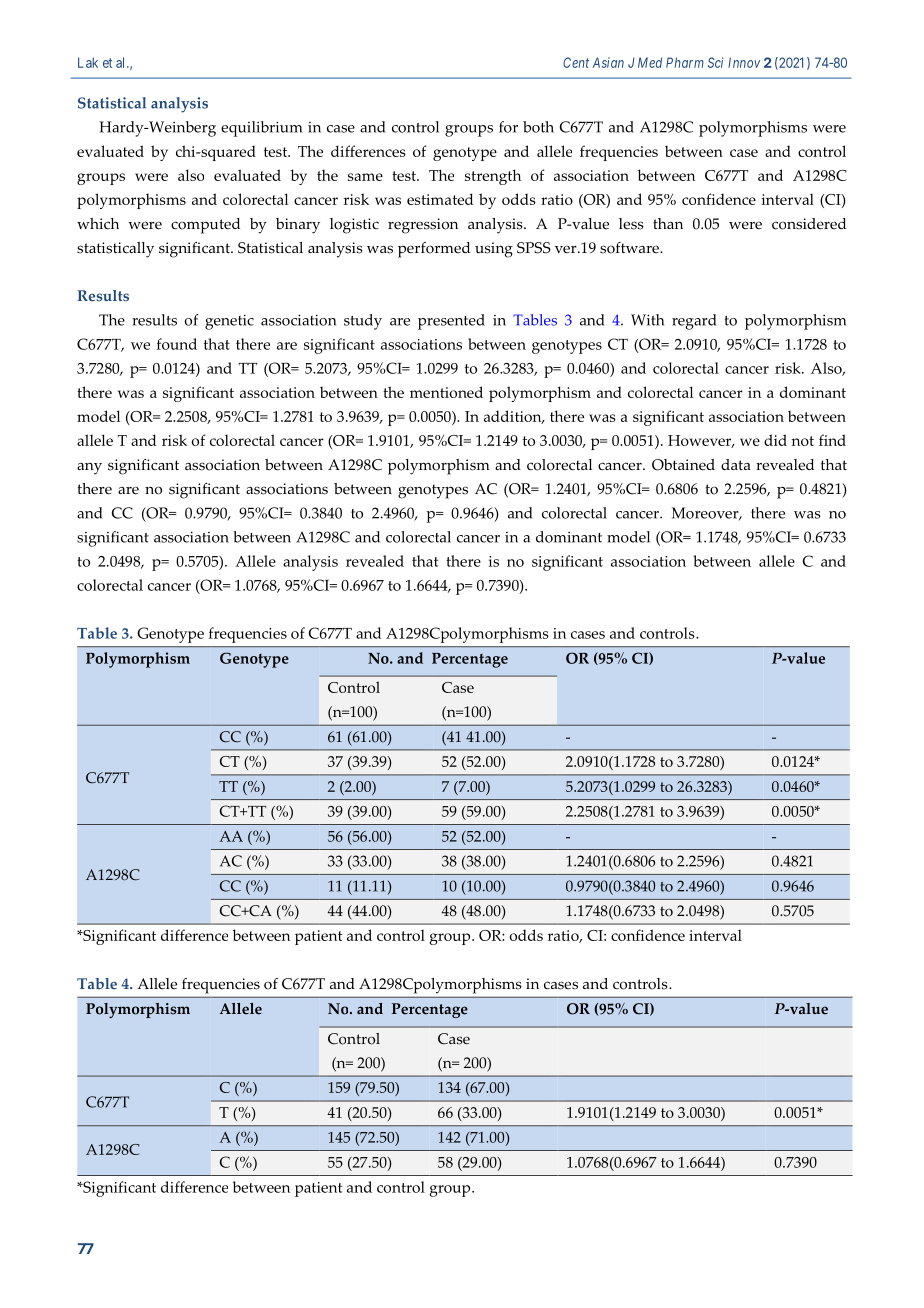 Image resolution: width=924 pixels, height=1308 pixels. I want to click on considered, so click(809, 224).
